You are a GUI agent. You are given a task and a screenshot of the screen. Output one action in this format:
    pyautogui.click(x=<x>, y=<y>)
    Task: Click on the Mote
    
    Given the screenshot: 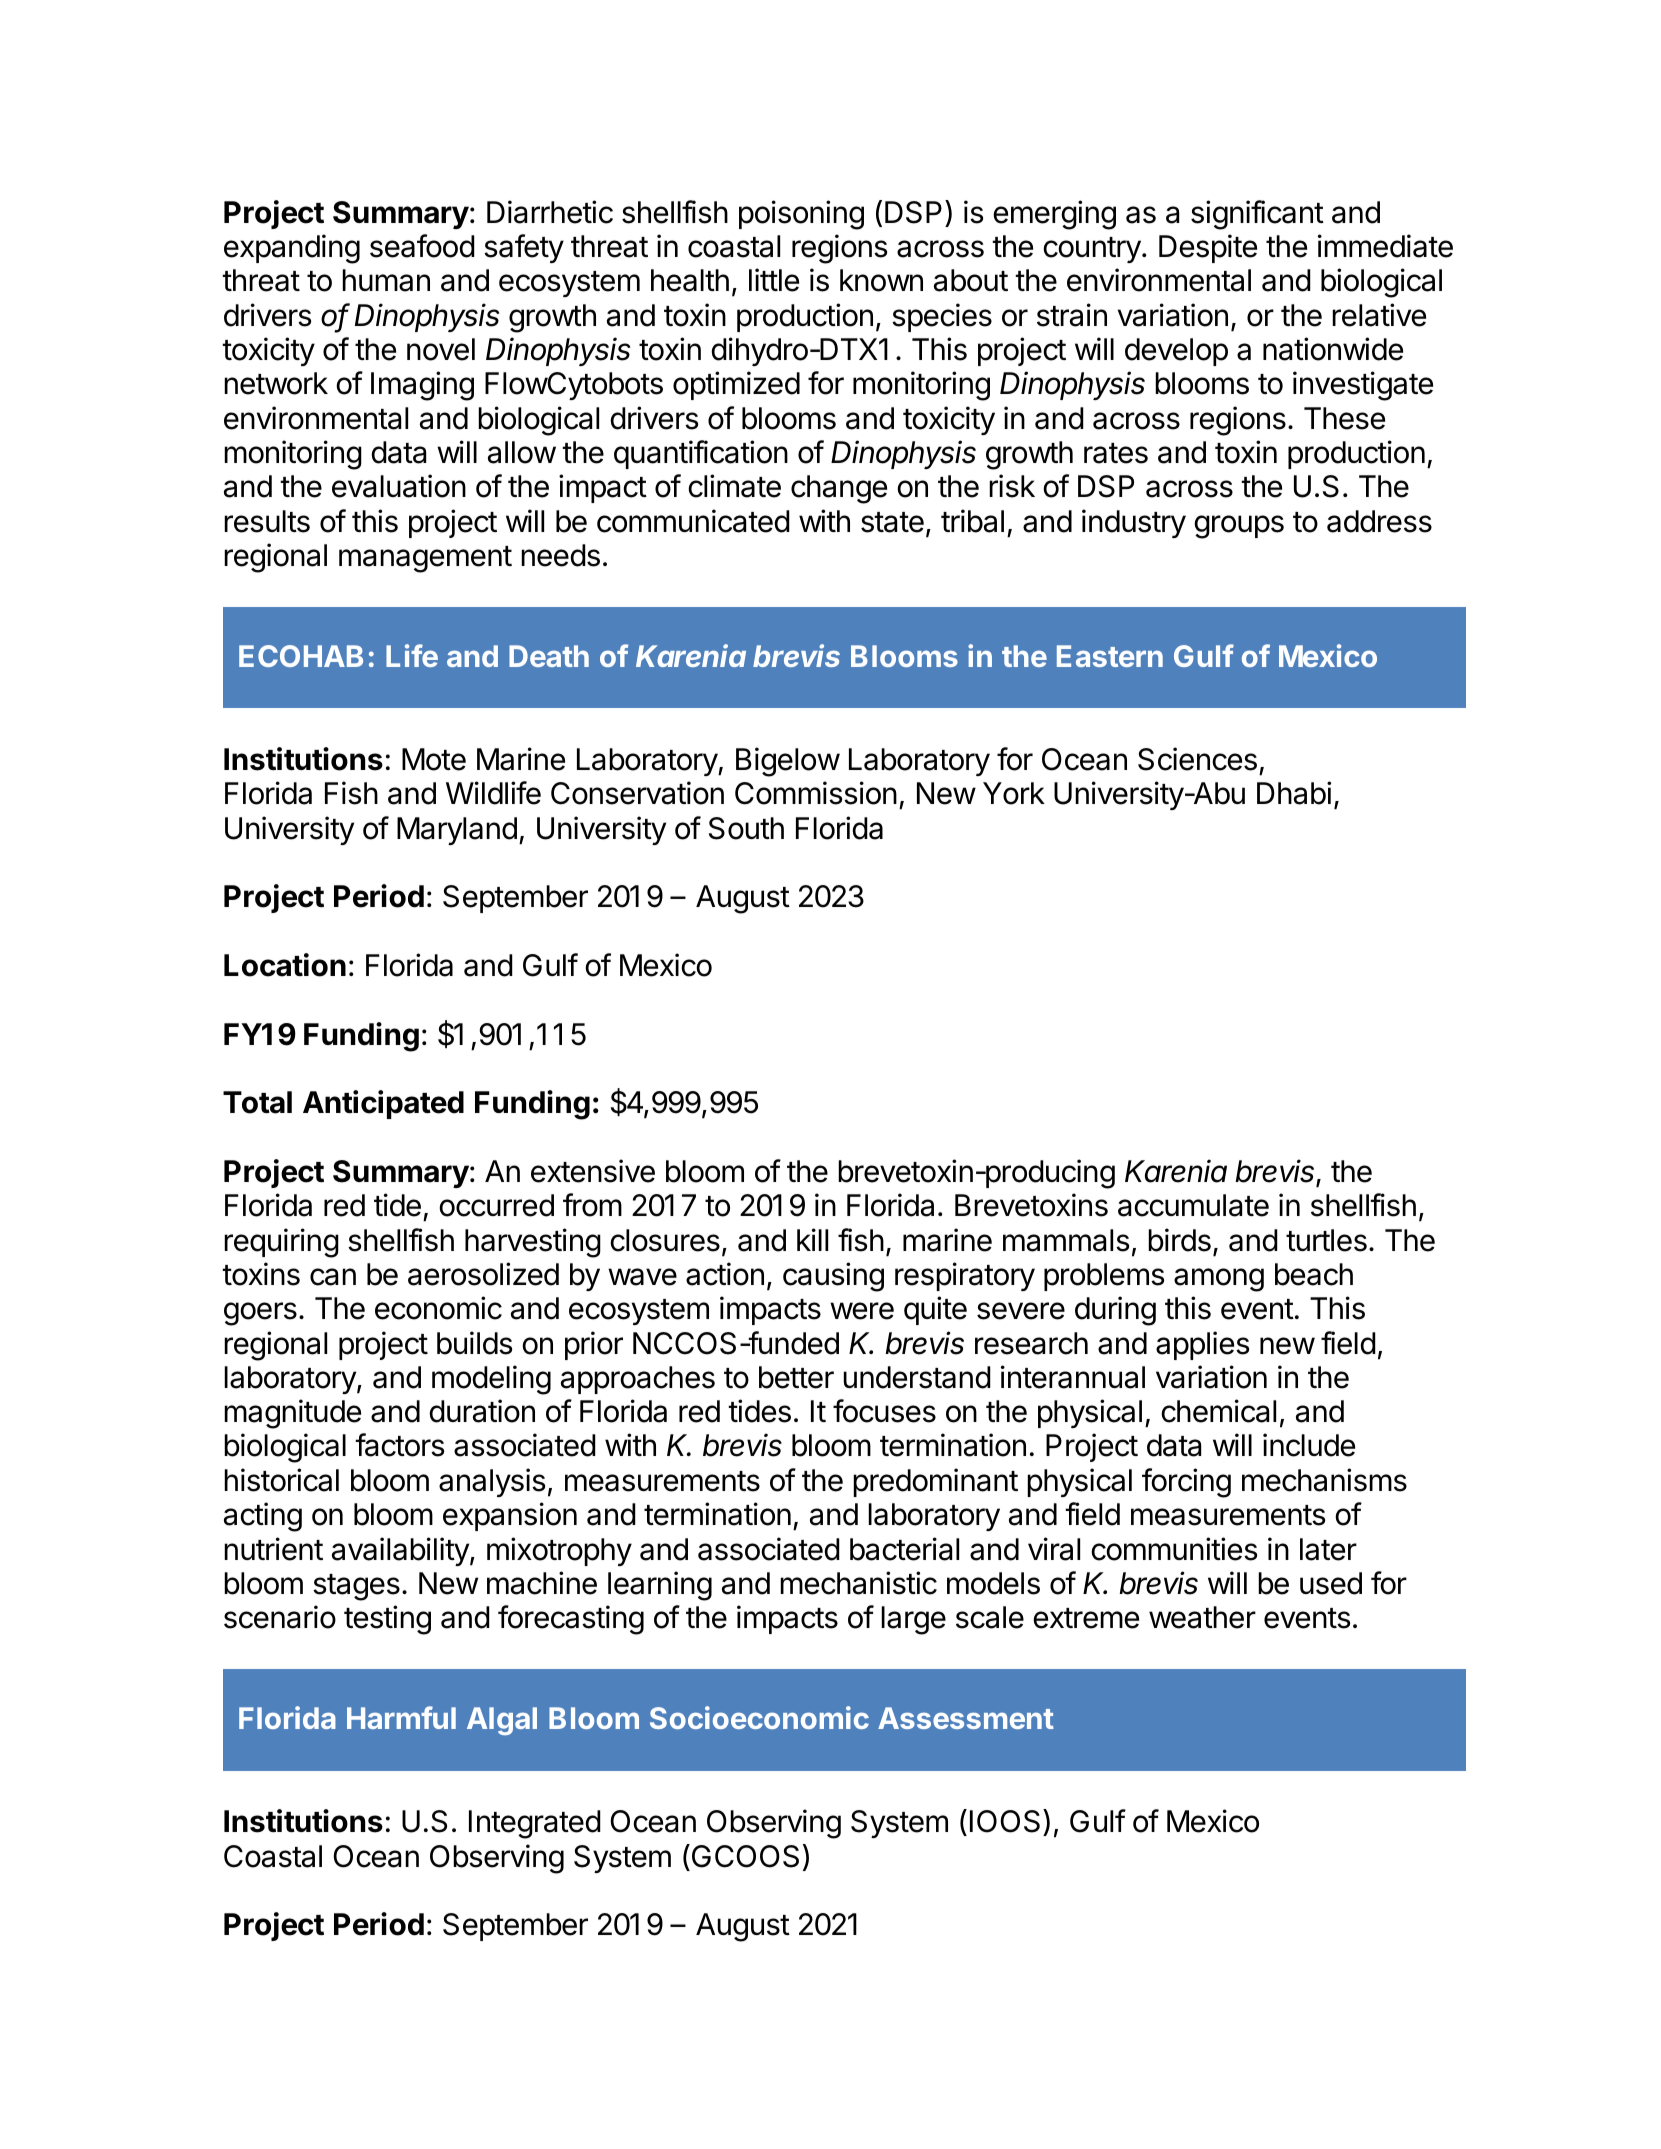 What is the action you would take?
    pyautogui.click(x=434, y=759)
